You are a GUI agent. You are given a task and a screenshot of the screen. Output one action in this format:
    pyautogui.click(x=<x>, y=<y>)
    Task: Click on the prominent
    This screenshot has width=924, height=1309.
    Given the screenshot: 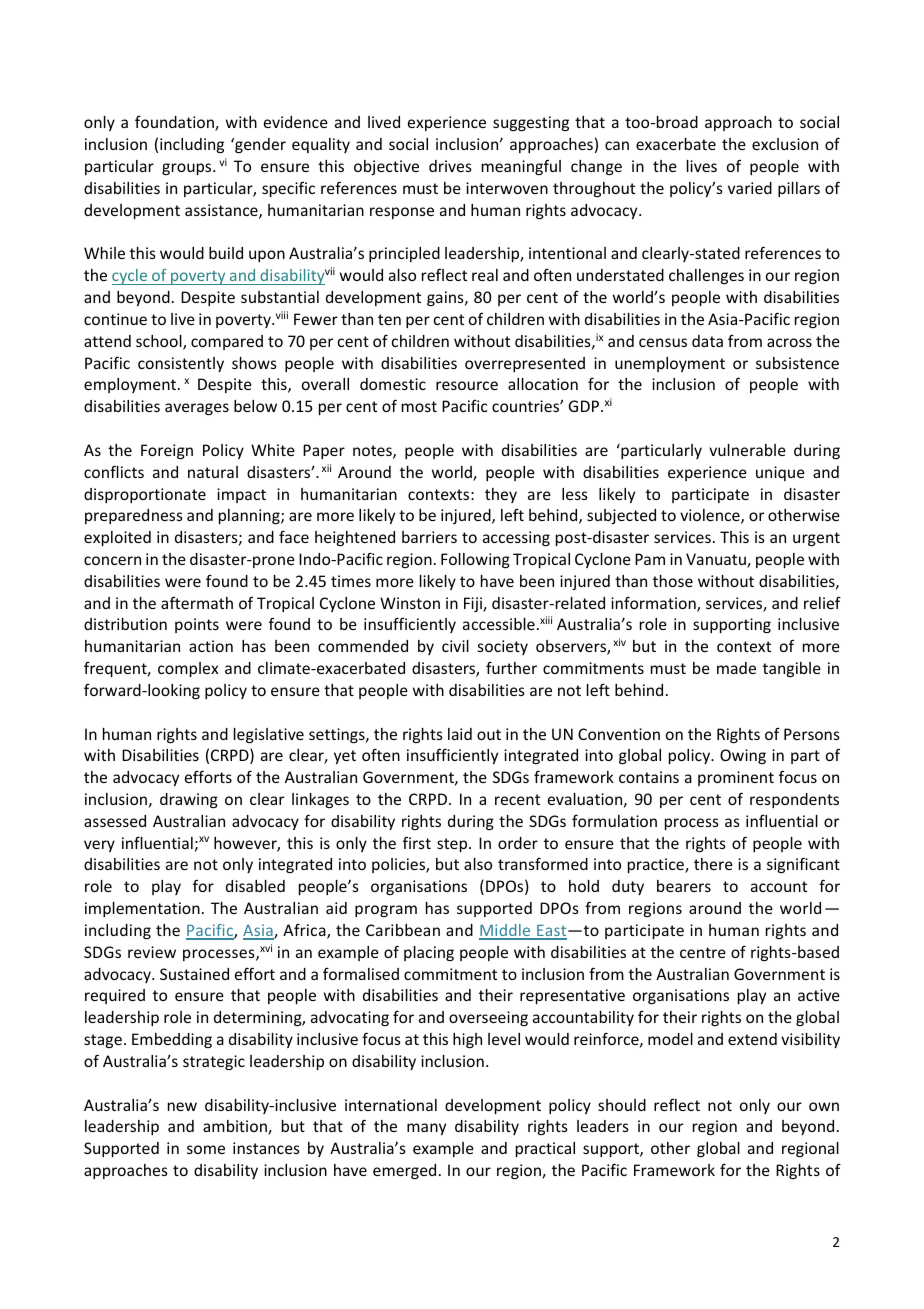 What is the action you would take?
    pyautogui.click(x=736, y=778)
